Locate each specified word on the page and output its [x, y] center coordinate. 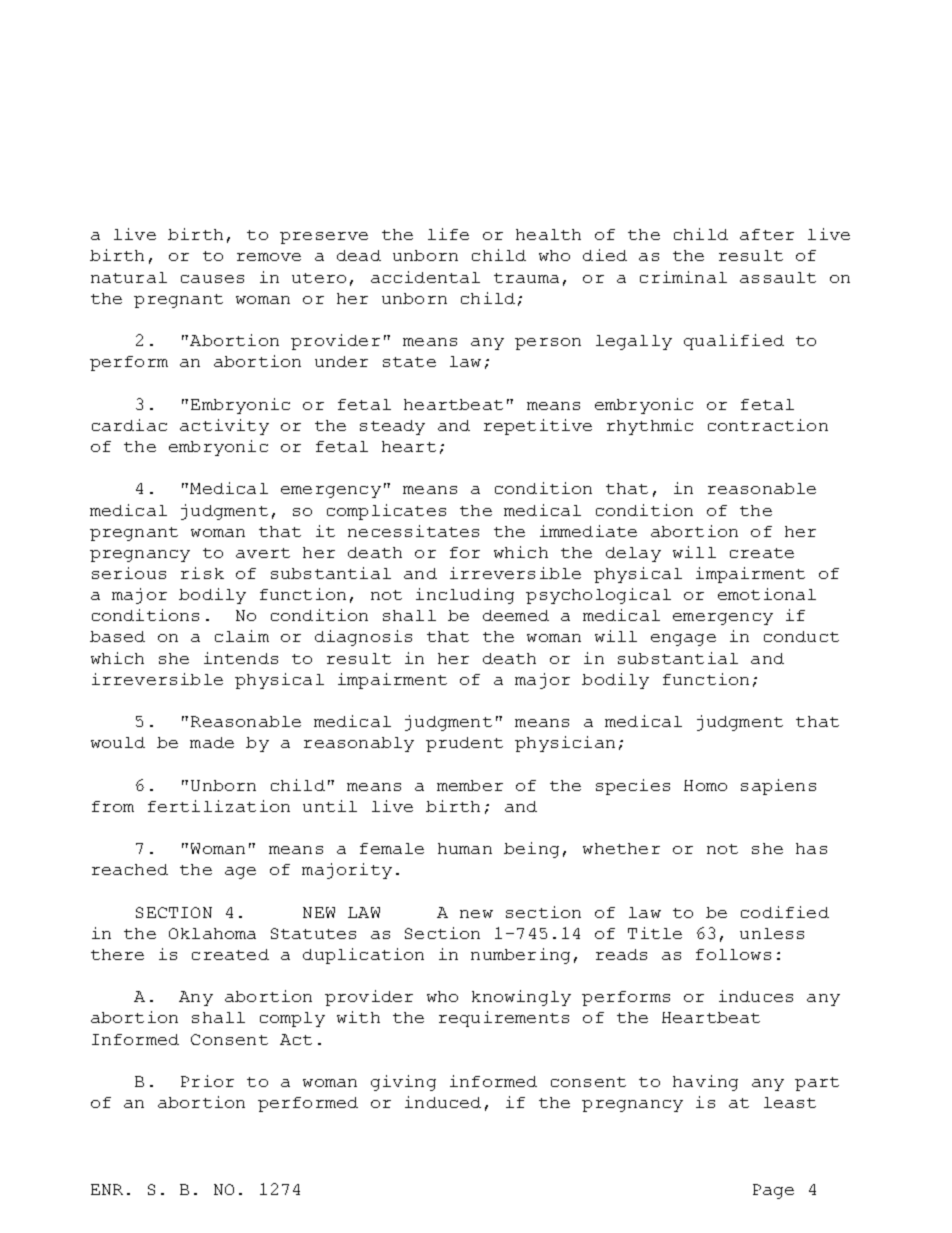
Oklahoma [212, 933]
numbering [520, 956]
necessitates [413, 531]
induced [443, 1102]
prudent [464, 744]
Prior [207, 1081]
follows [733, 954]
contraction [768, 425]
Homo [705, 785]
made [212, 742]
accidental [425, 277]
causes [212, 279]
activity [224, 427]
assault [778, 277]
